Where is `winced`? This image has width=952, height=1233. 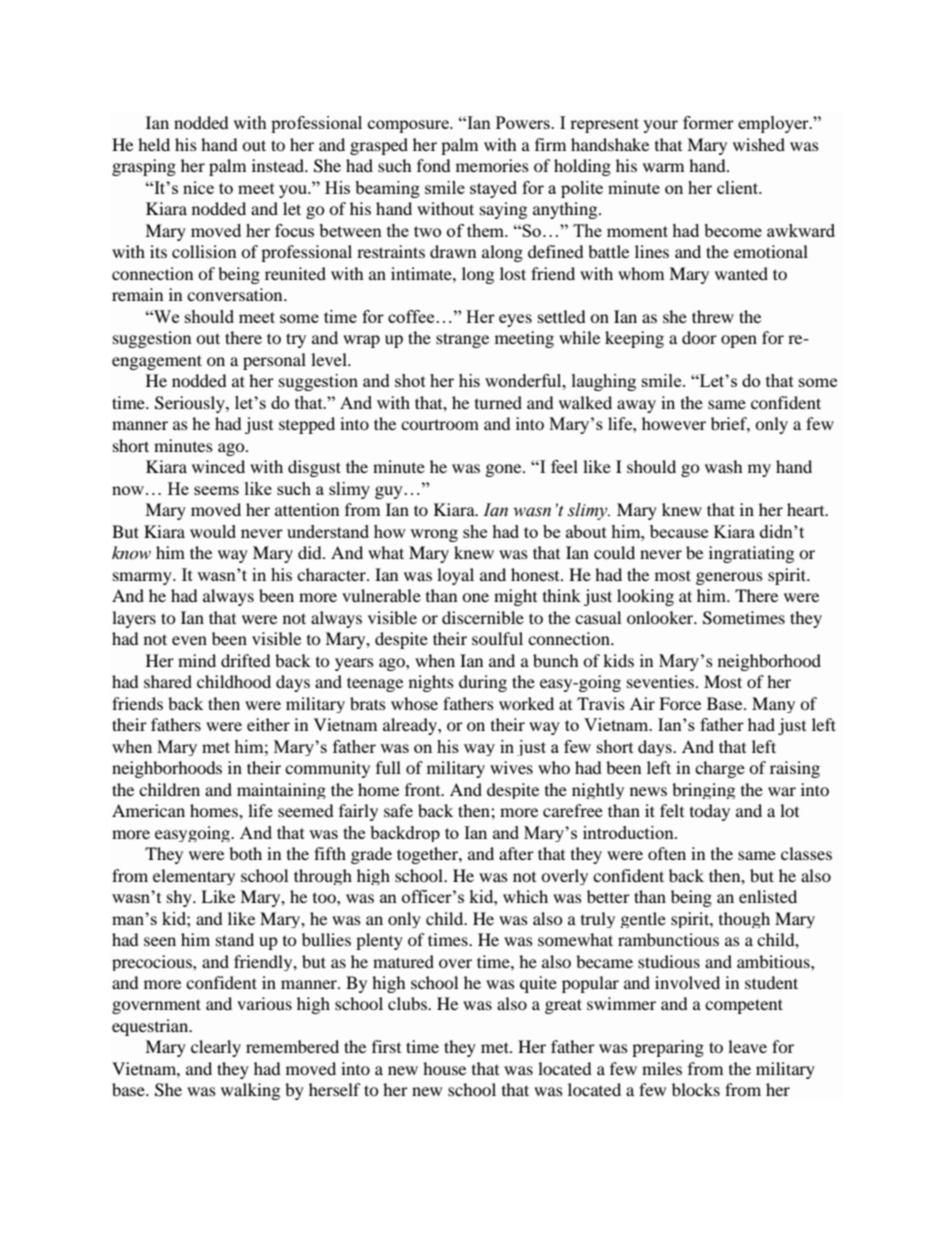
winced is located at coordinates (218, 466).
